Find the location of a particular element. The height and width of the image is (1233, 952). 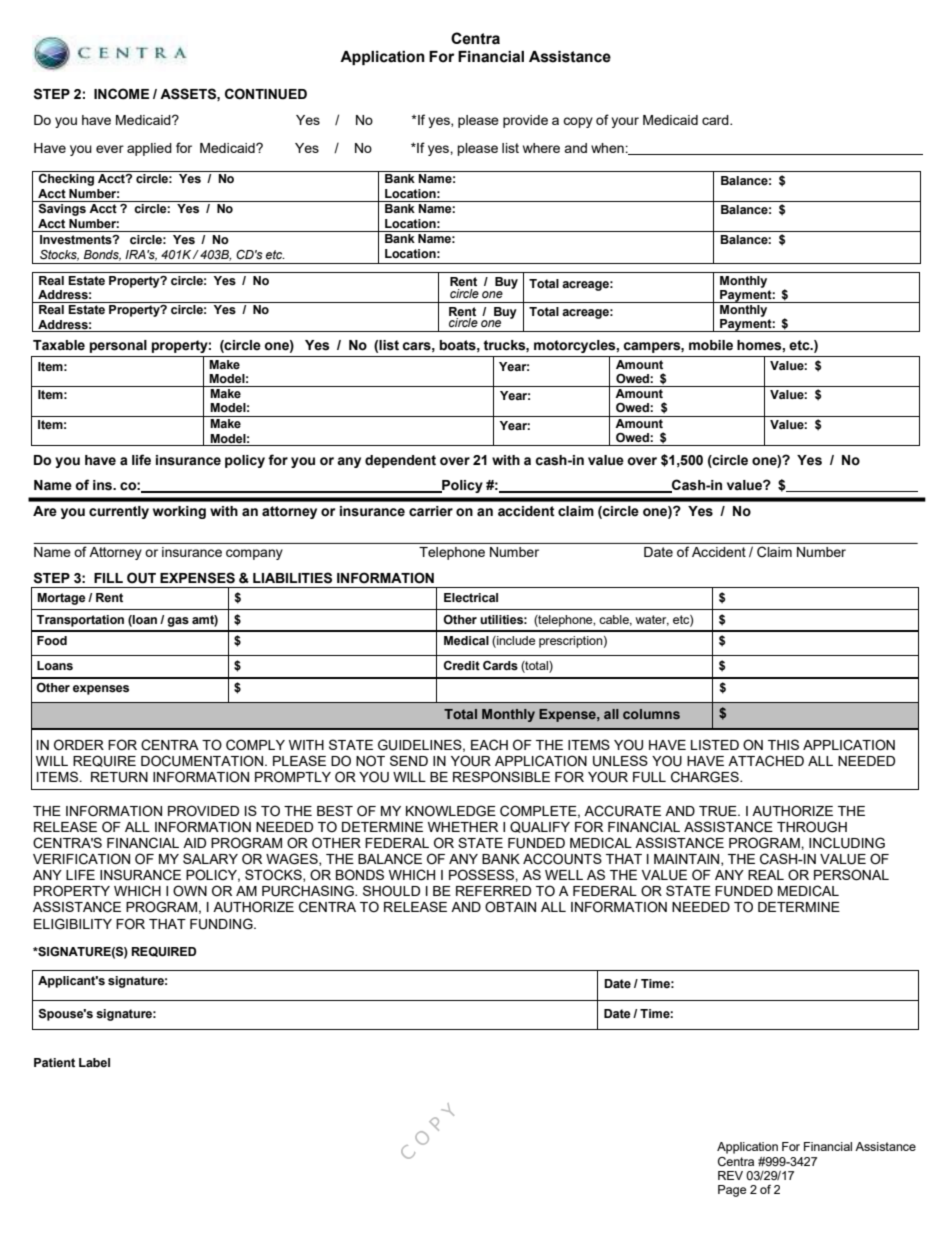

applied is located at coordinates (149, 149).
